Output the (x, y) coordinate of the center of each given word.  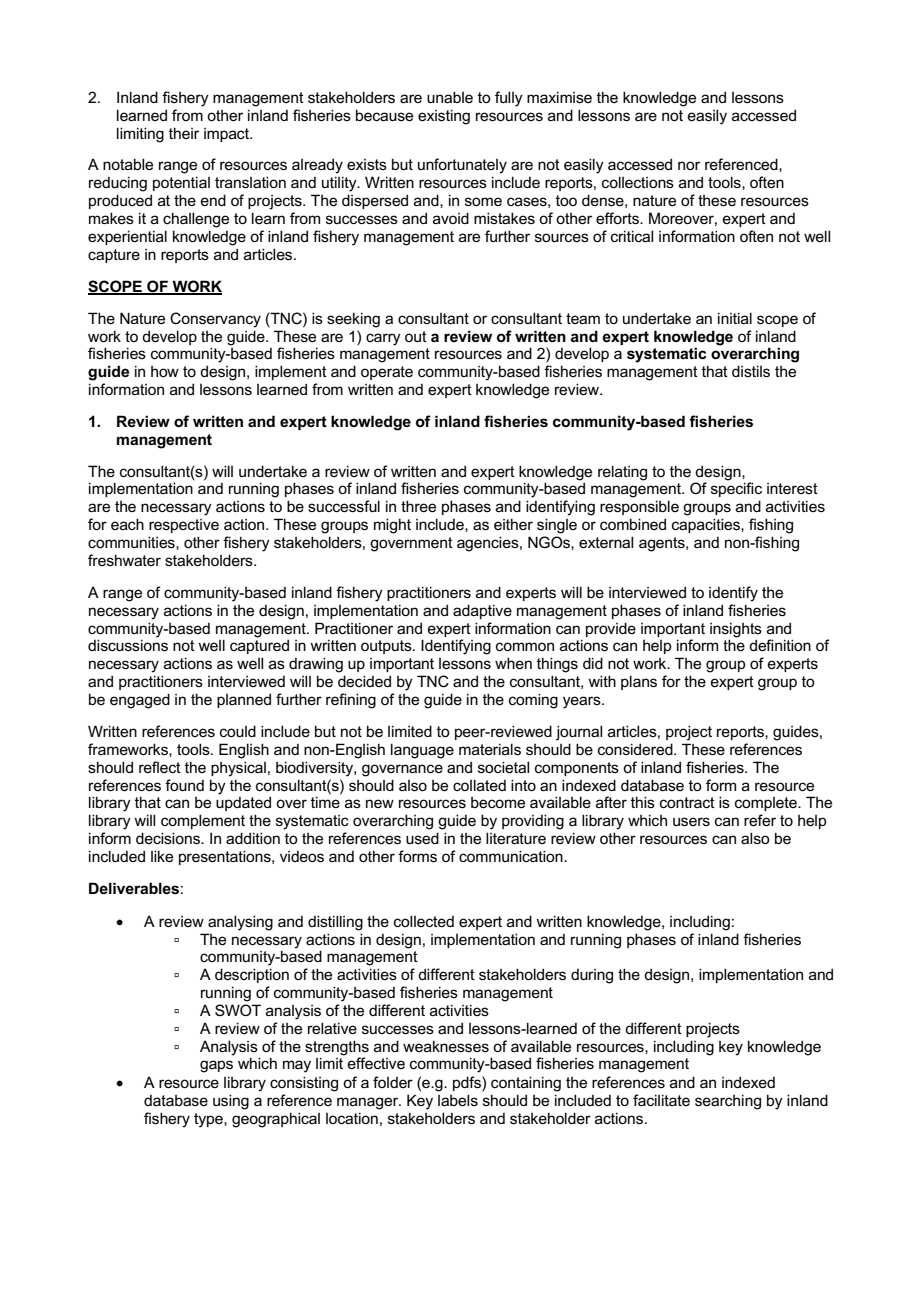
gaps (216, 1066)
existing (444, 117)
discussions (128, 645)
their (184, 133)
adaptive (482, 611)
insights (736, 630)
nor (689, 165)
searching (728, 1102)
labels (458, 1100)
